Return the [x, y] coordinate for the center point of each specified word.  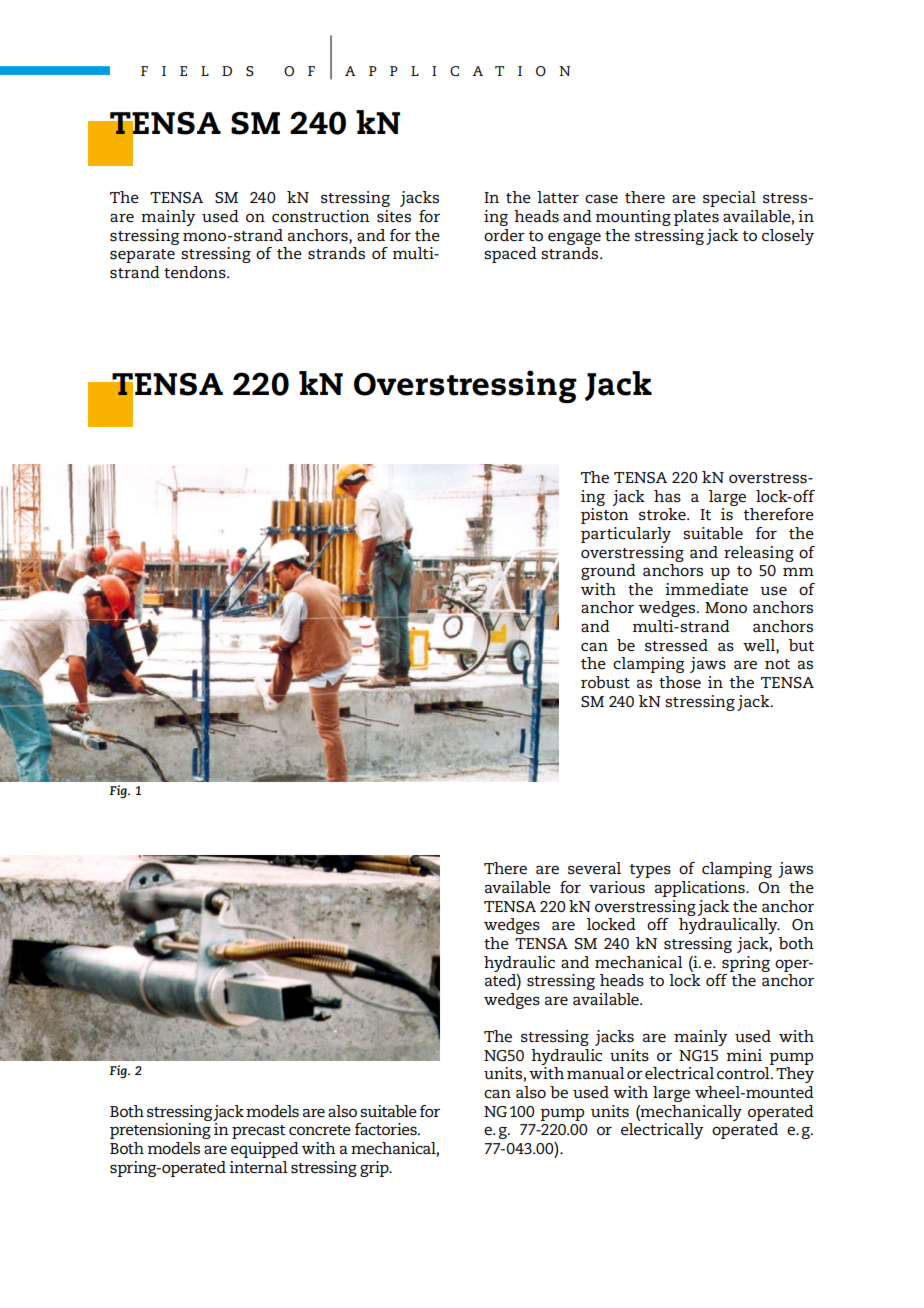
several [594, 868]
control [744, 1073]
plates [696, 218]
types [650, 871]
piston [605, 516]
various [617, 887]
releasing [759, 554]
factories [387, 1129]
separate [142, 256]
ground [608, 572]
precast [259, 1132]
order [504, 235]
